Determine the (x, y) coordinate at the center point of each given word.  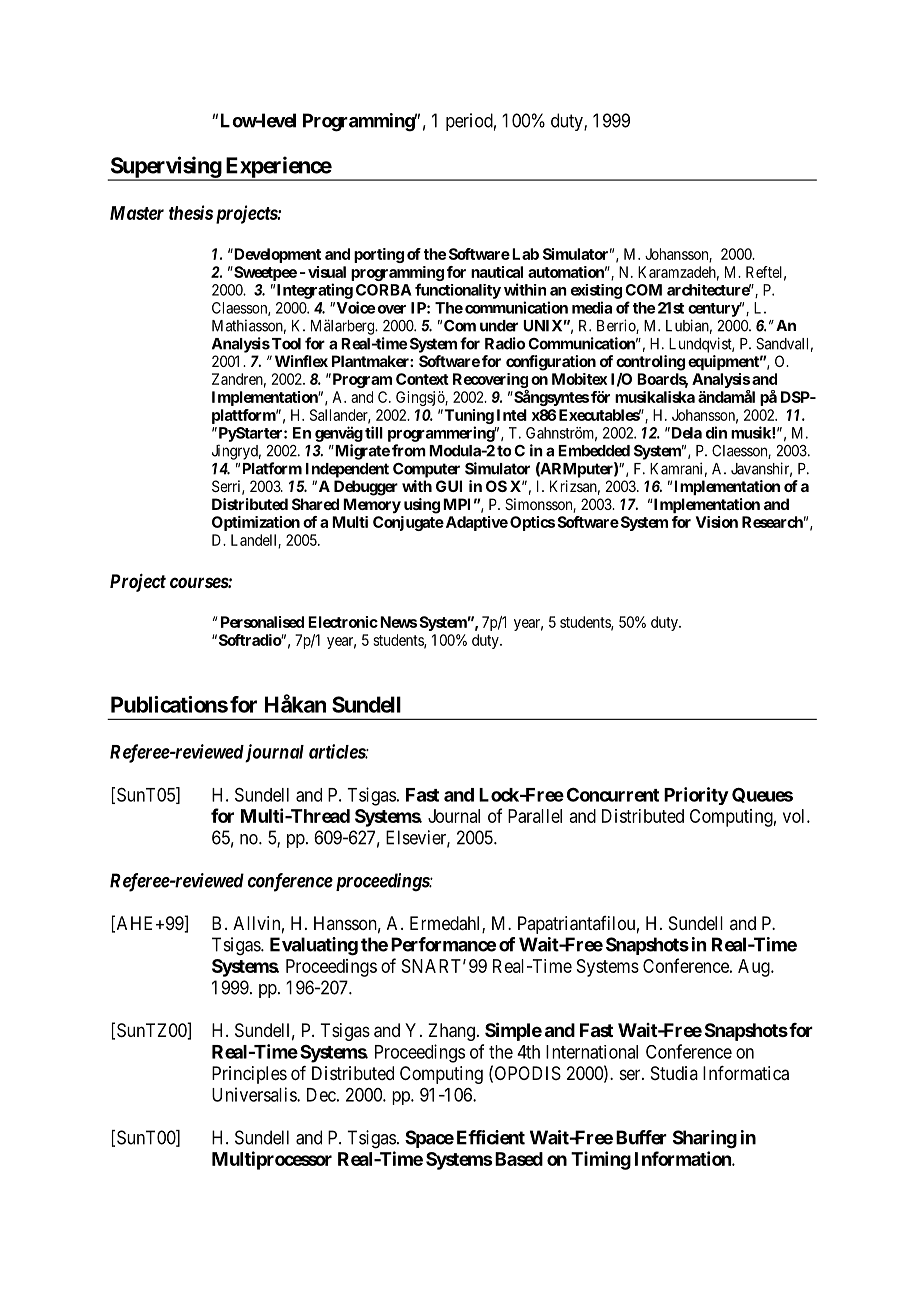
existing (596, 291)
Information (684, 1158)
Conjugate (408, 523)
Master (137, 213)
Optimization (256, 523)
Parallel (535, 816)
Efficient (491, 1137)
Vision (717, 522)
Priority (696, 796)
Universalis (255, 1094)
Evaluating (314, 946)
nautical (497, 272)
